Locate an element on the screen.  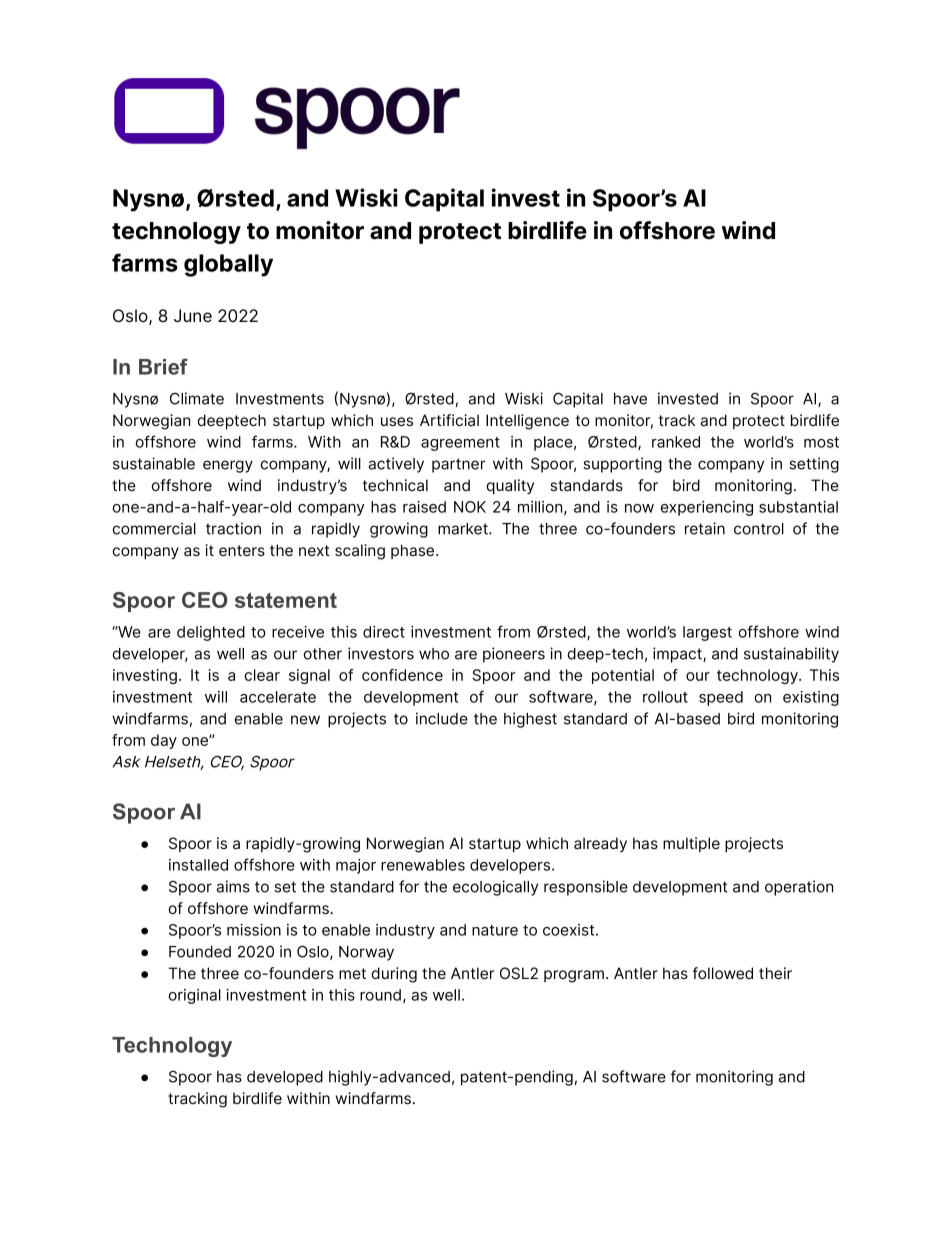
globally is located at coordinates (228, 265).
